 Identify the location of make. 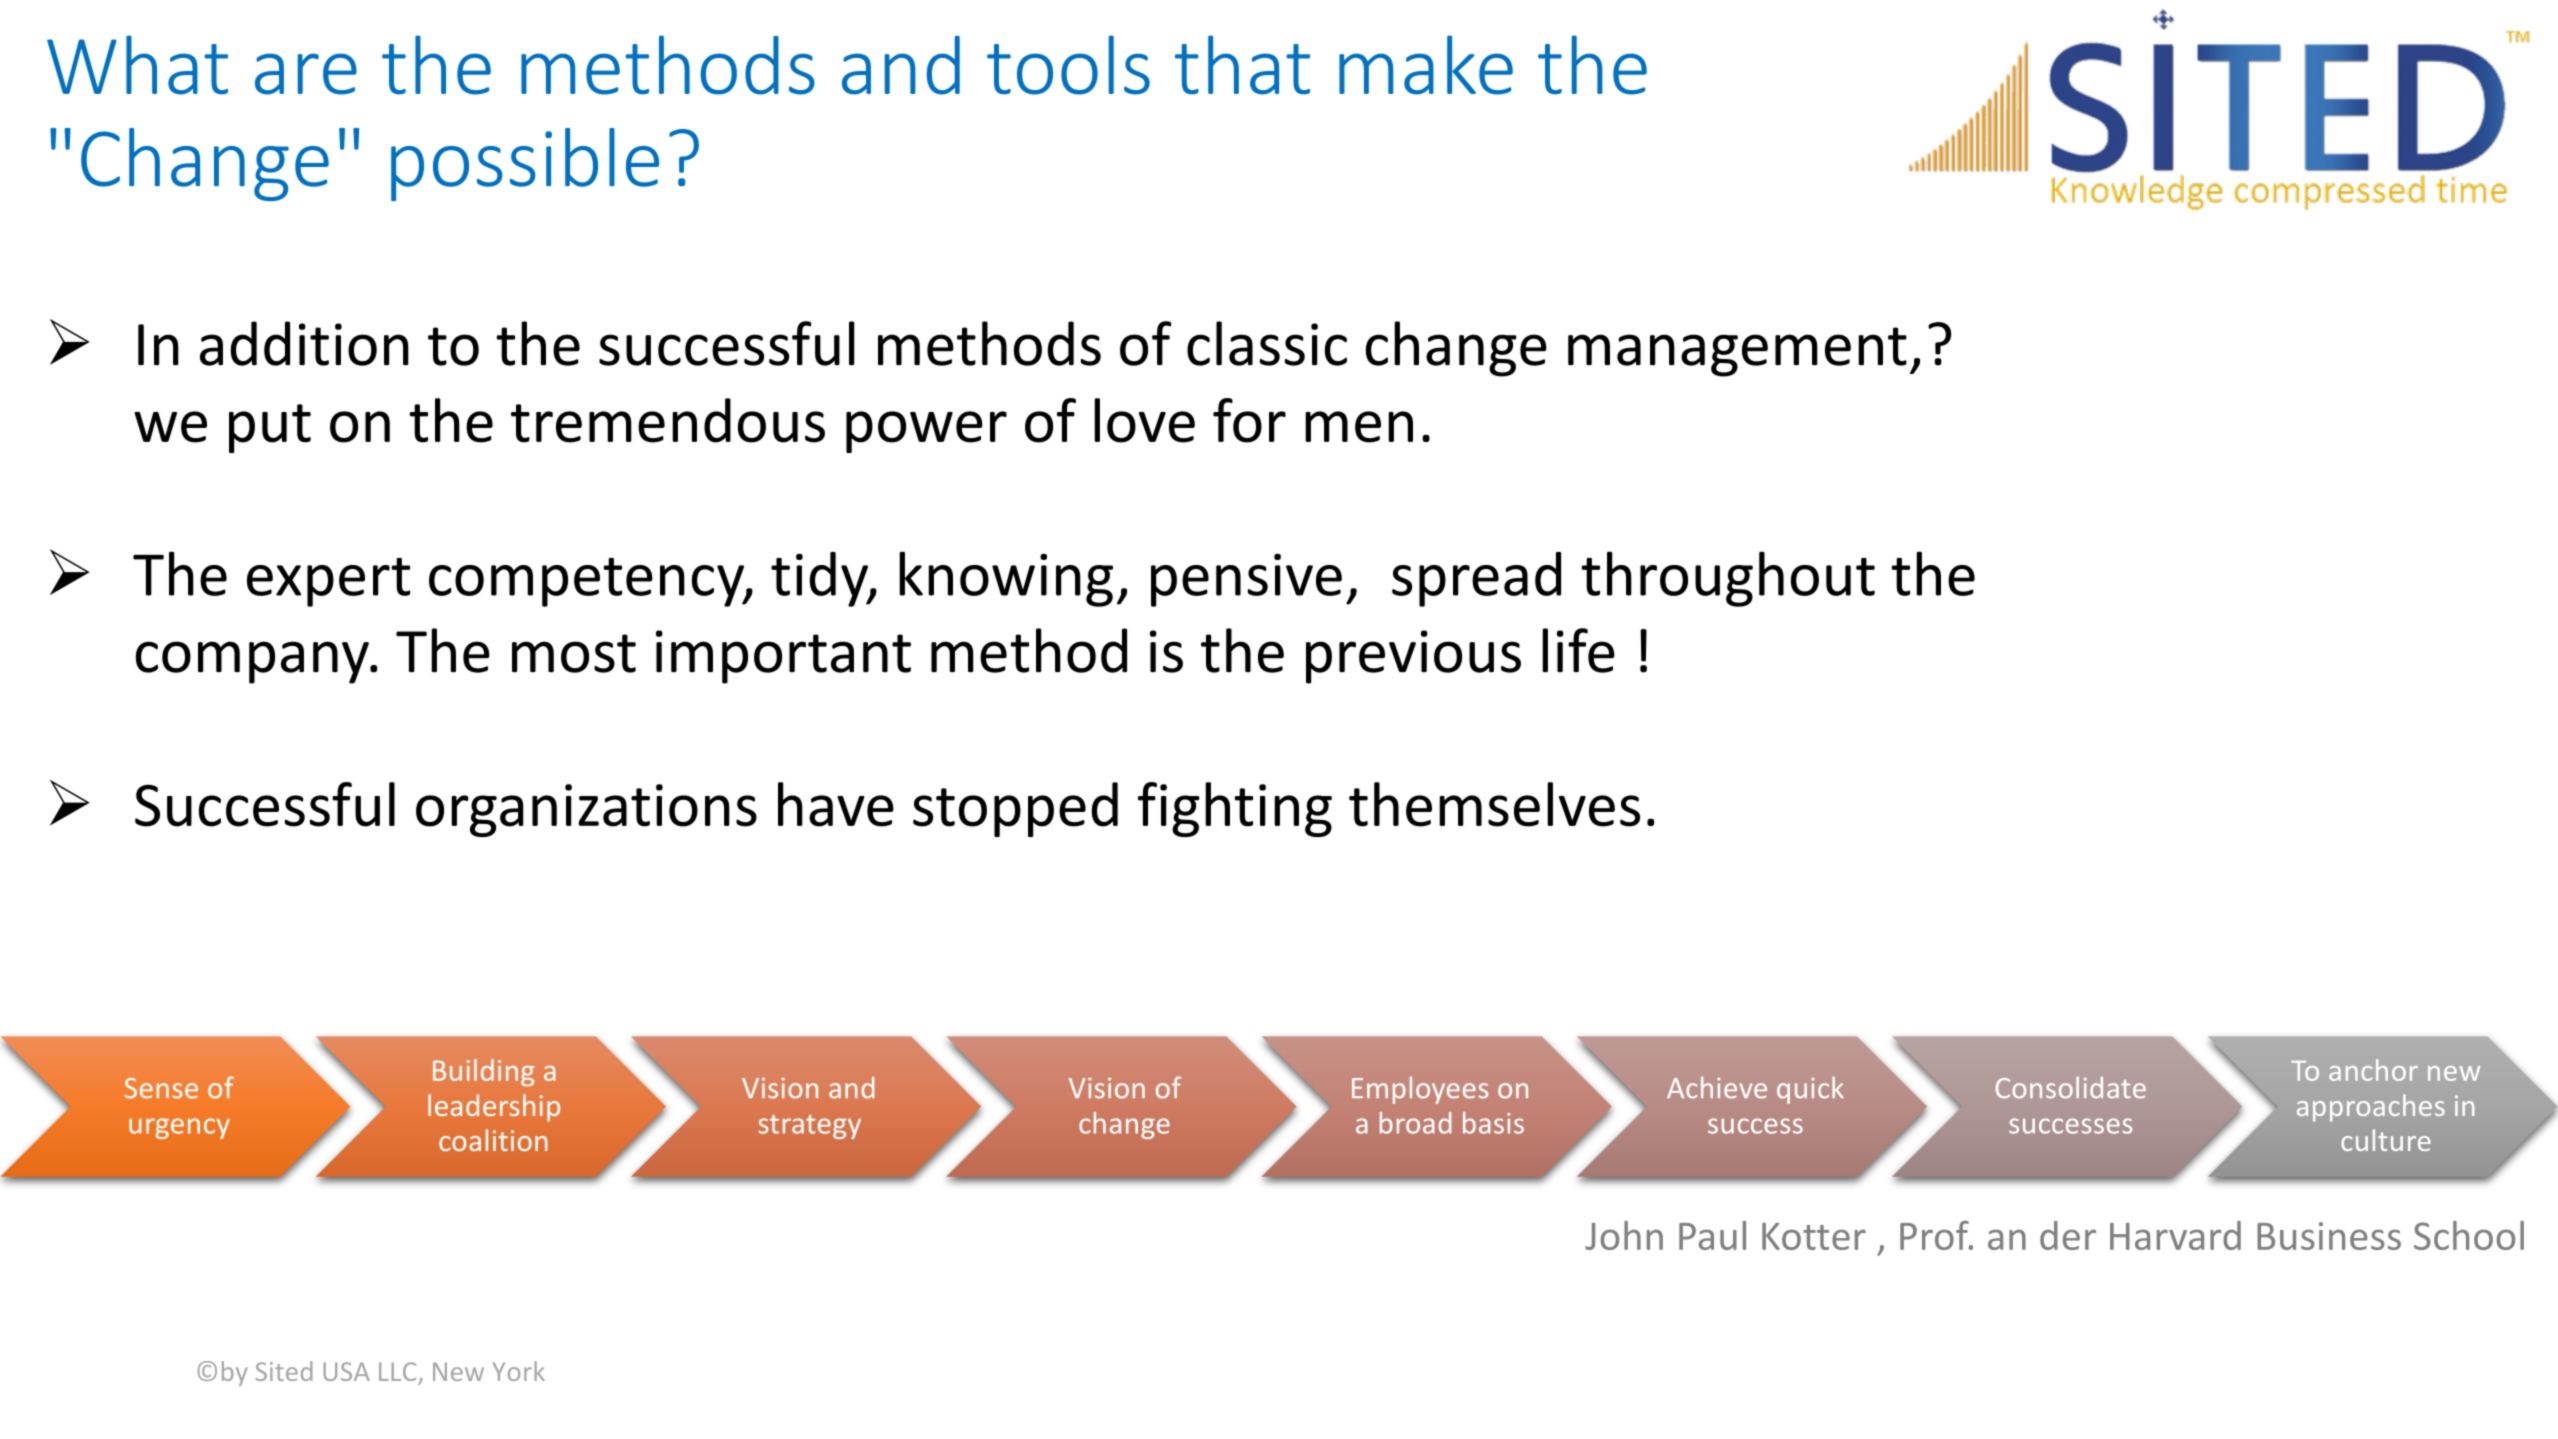
(1426, 65).
